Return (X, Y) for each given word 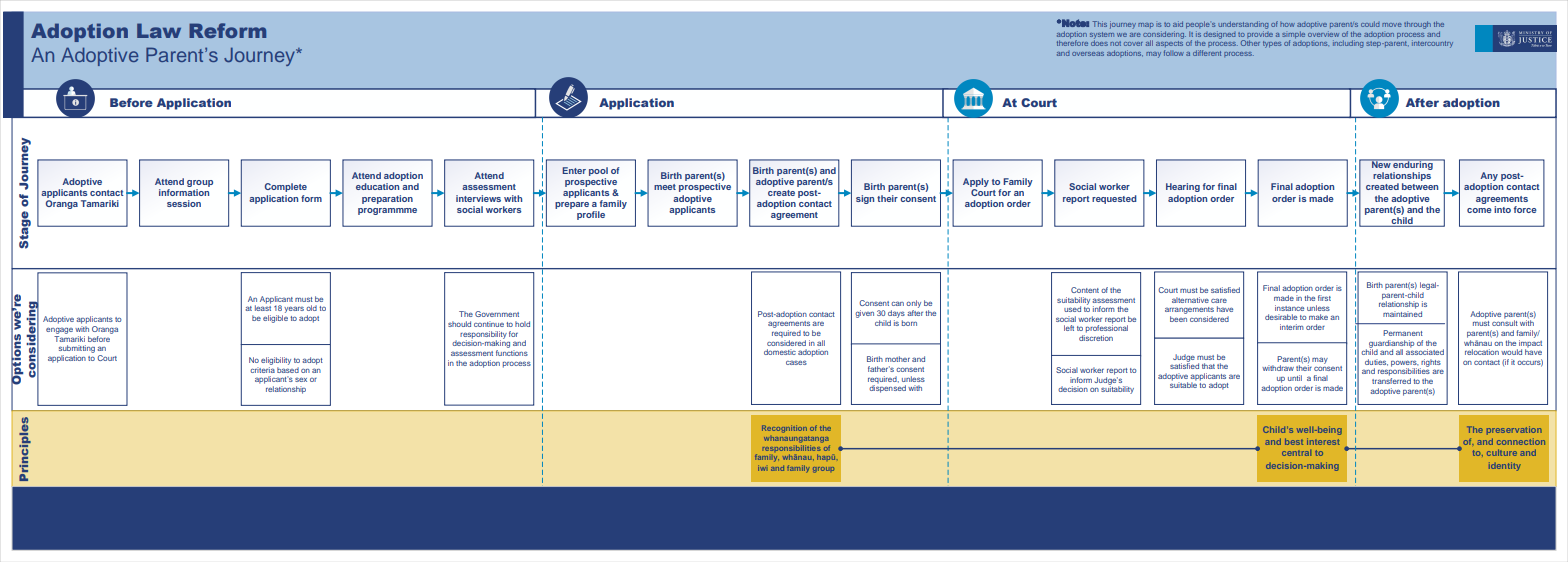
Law (159, 30)
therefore (1072, 42)
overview (1323, 34)
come (1479, 210)
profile (591, 215)
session (184, 203)
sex (301, 379)
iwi (763, 468)
